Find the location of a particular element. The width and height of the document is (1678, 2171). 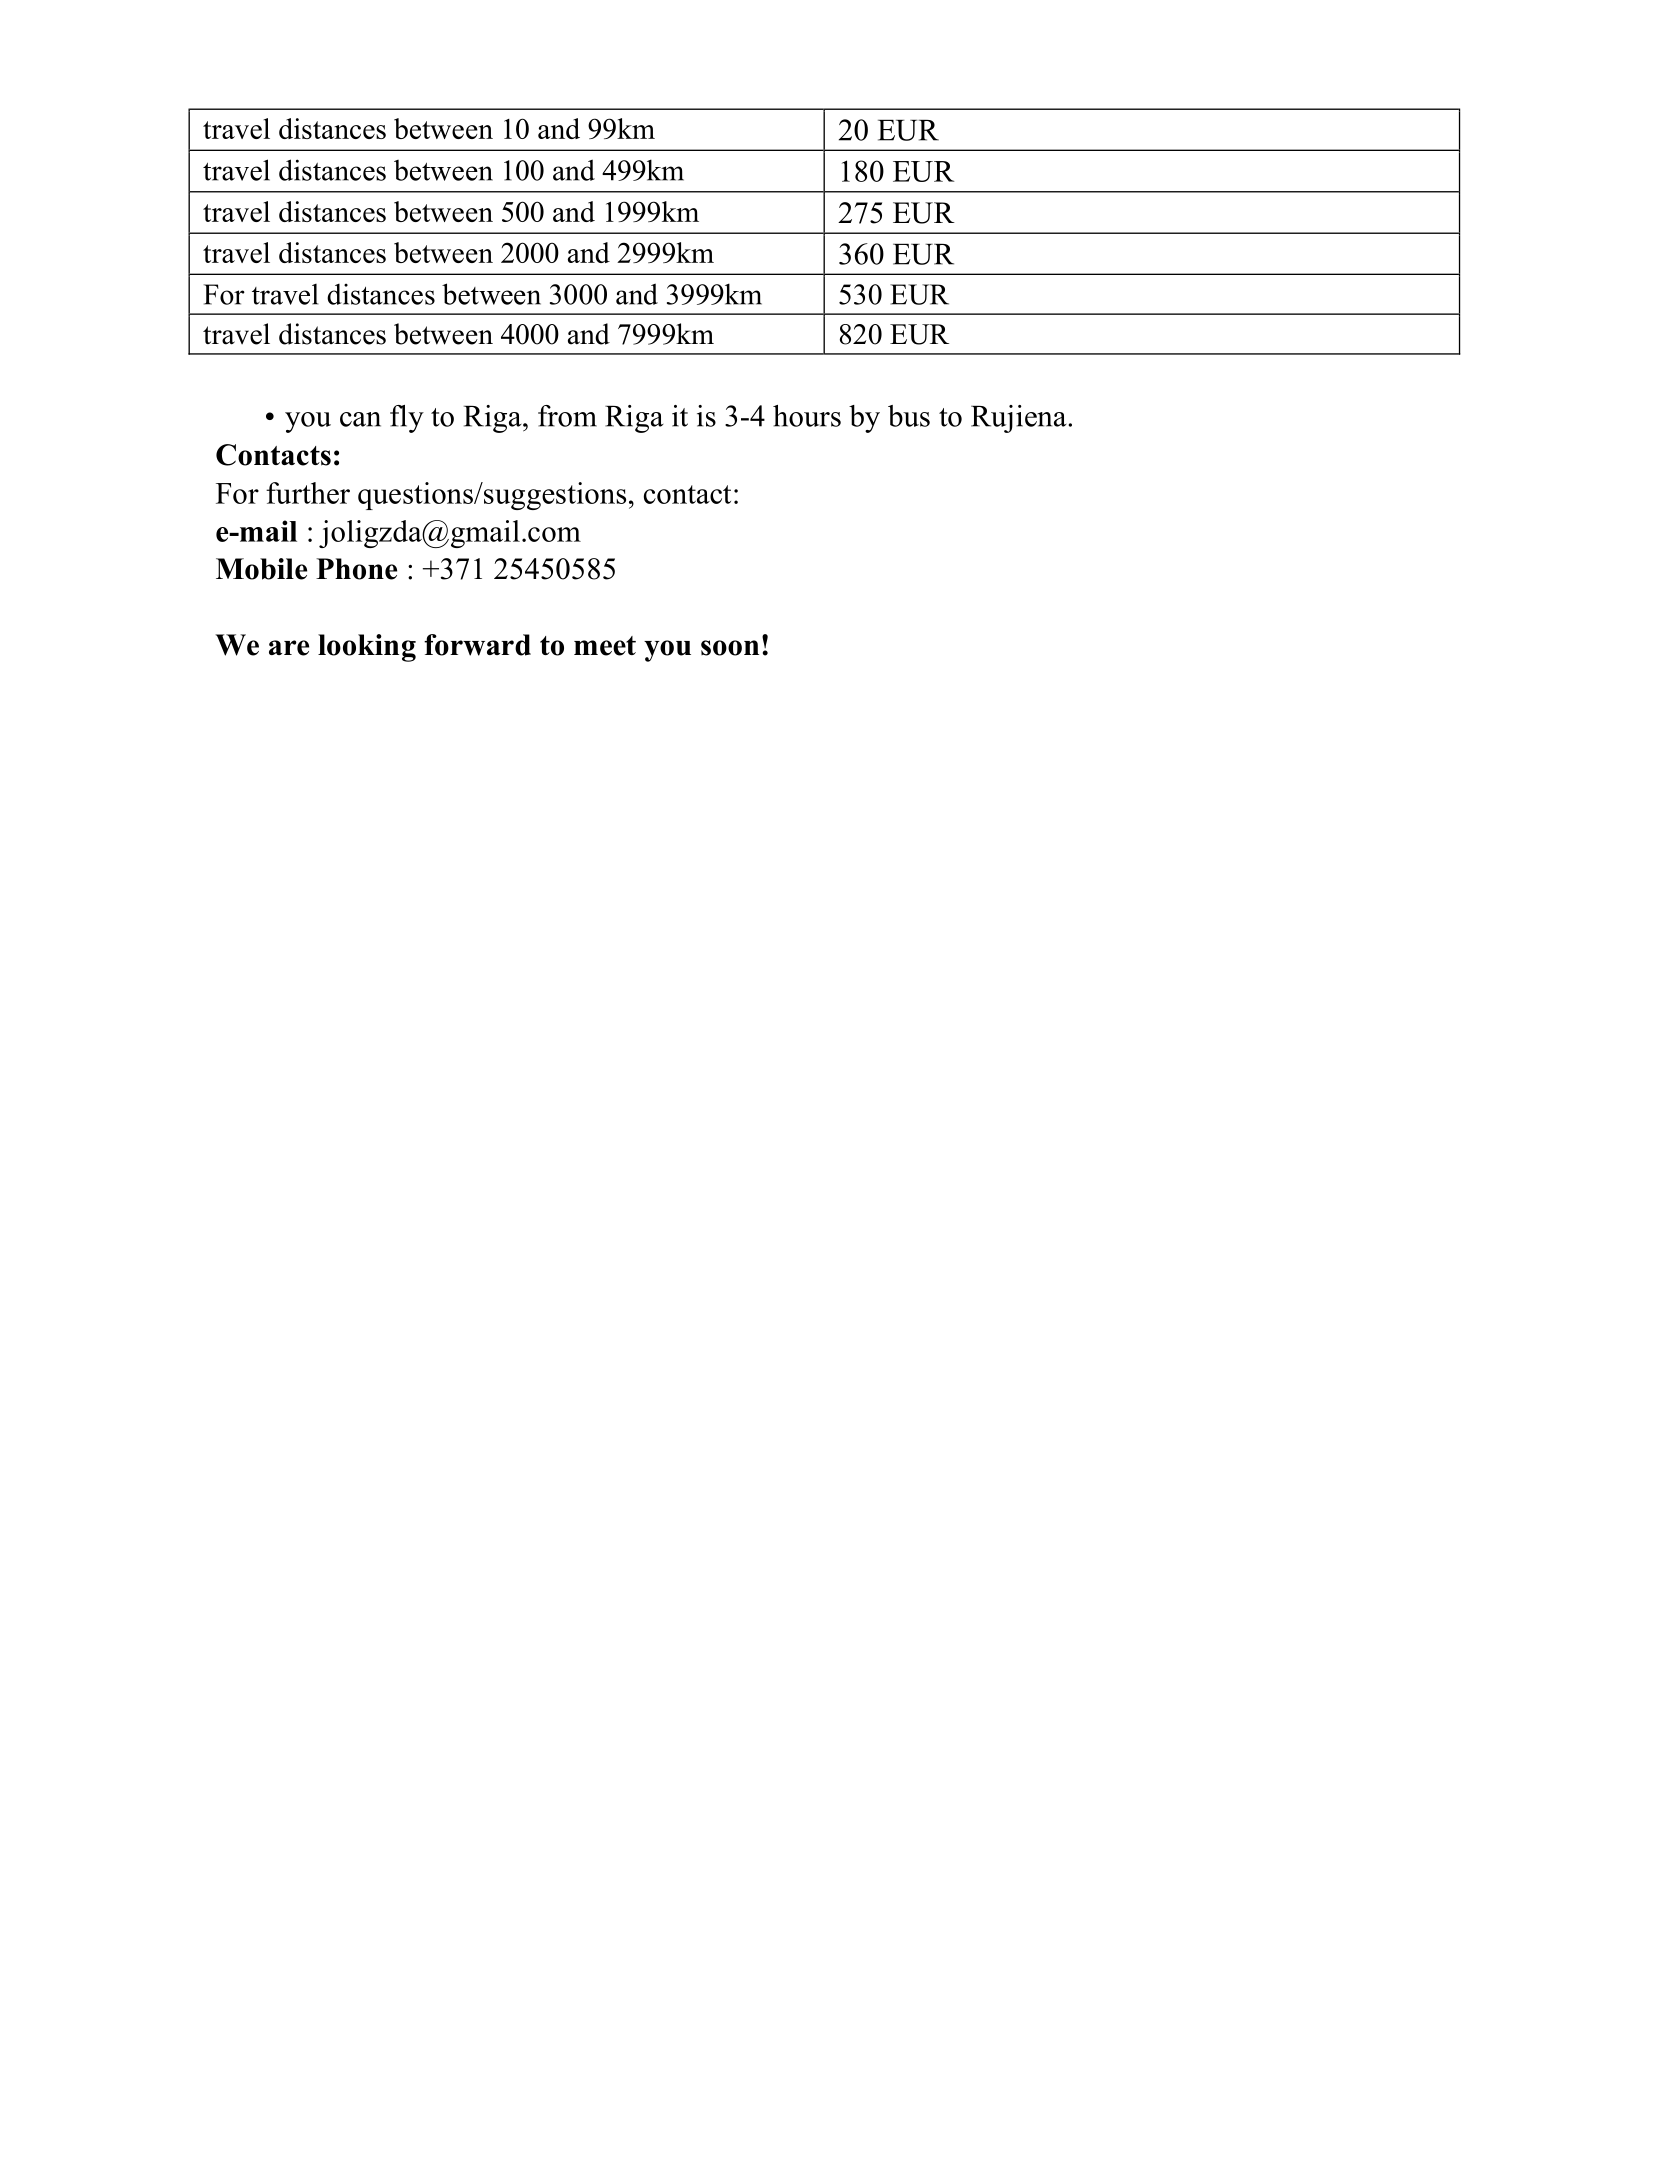

meet is located at coordinates (605, 646).
